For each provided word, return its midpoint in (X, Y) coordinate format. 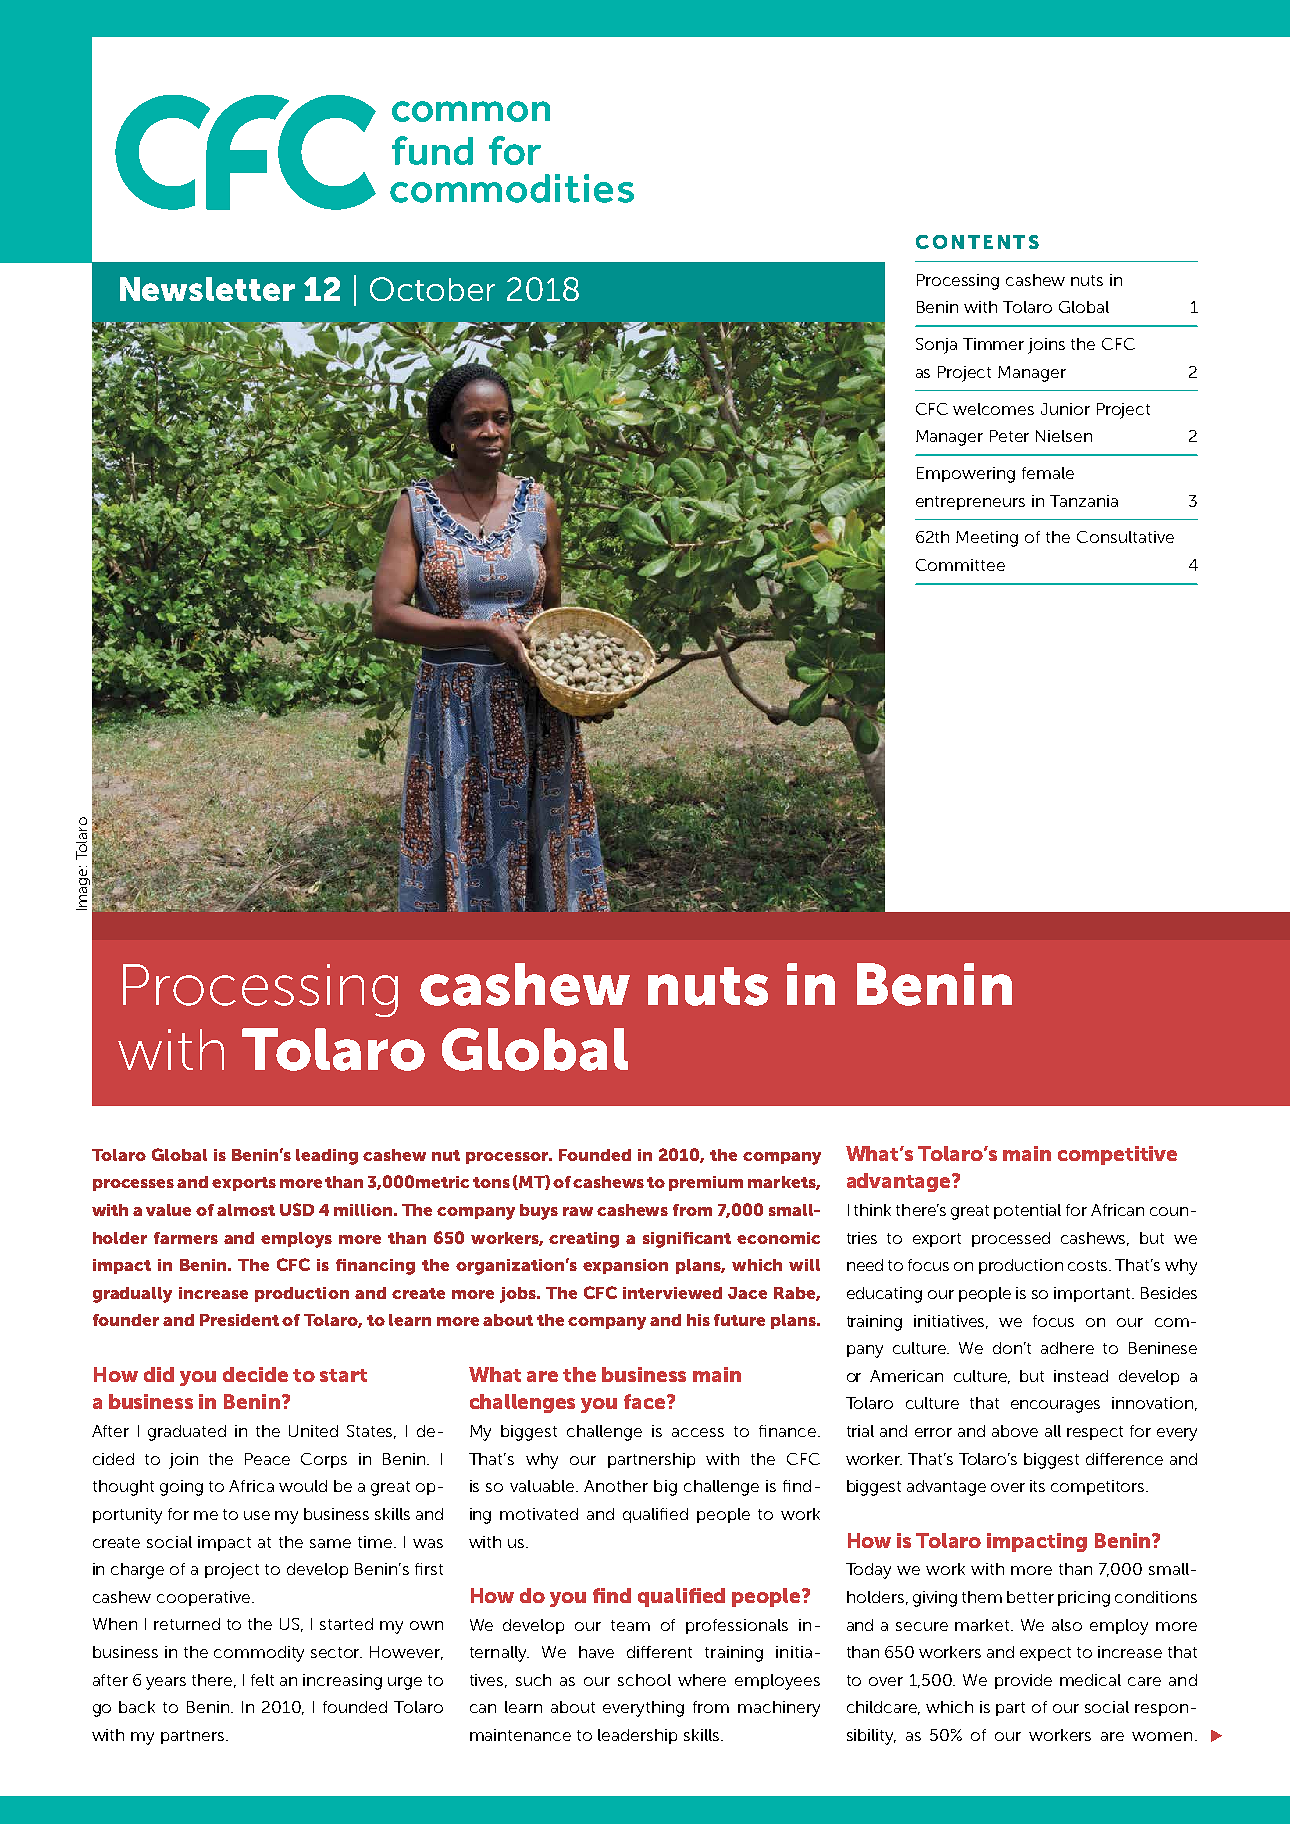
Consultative (1125, 537)
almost (246, 1210)
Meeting (987, 539)
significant (687, 1240)
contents (977, 242)
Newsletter (207, 289)
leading (327, 1157)
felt (262, 1680)
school (644, 1680)
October (432, 289)
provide (1023, 1681)
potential (1027, 1211)
